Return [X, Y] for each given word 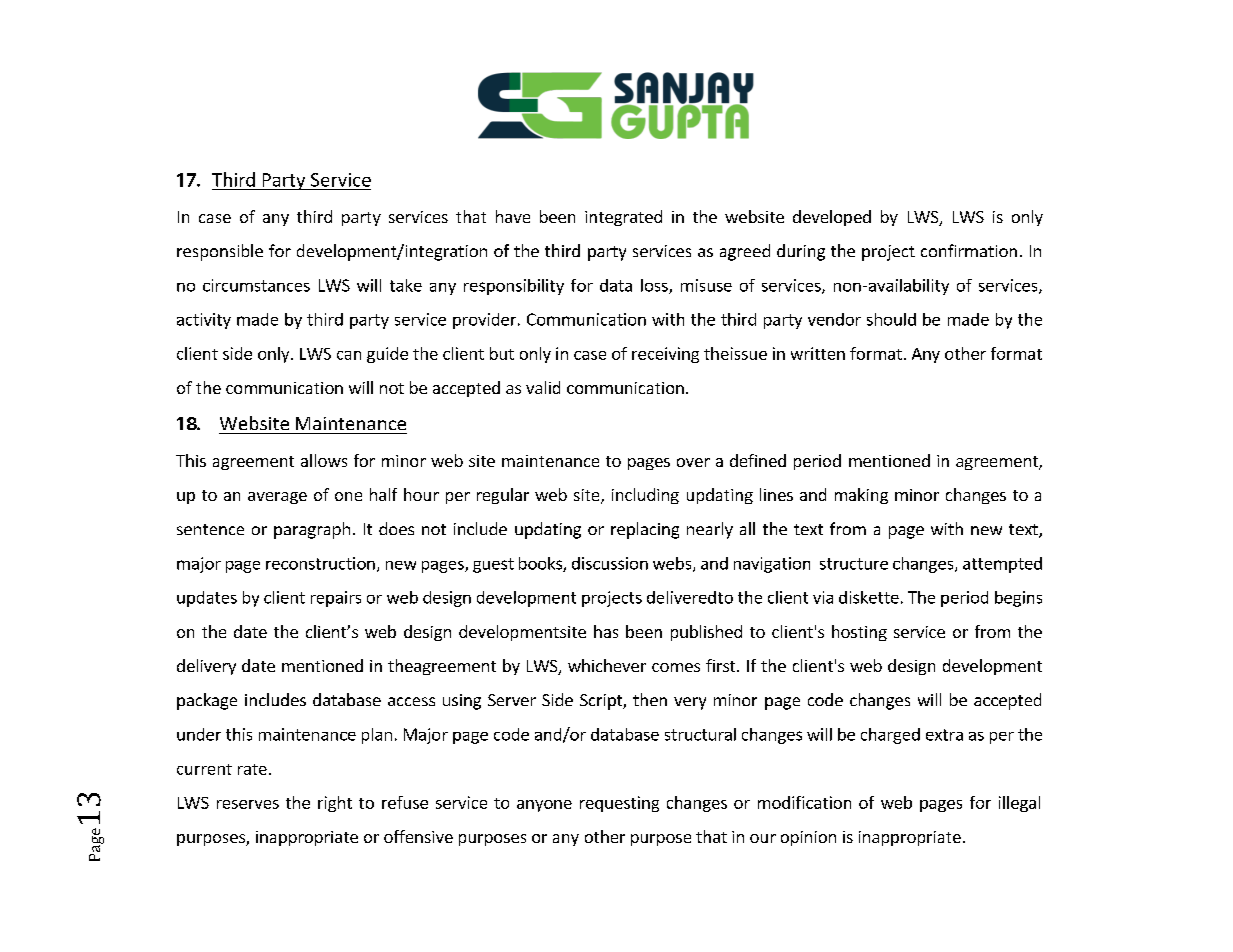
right [335, 804]
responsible [220, 252]
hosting [859, 633]
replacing [645, 530]
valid [543, 387]
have [513, 216]
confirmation [969, 250]
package [207, 701]
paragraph [312, 530]
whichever [607, 665]
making [861, 496]
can [349, 355]
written [818, 353]
